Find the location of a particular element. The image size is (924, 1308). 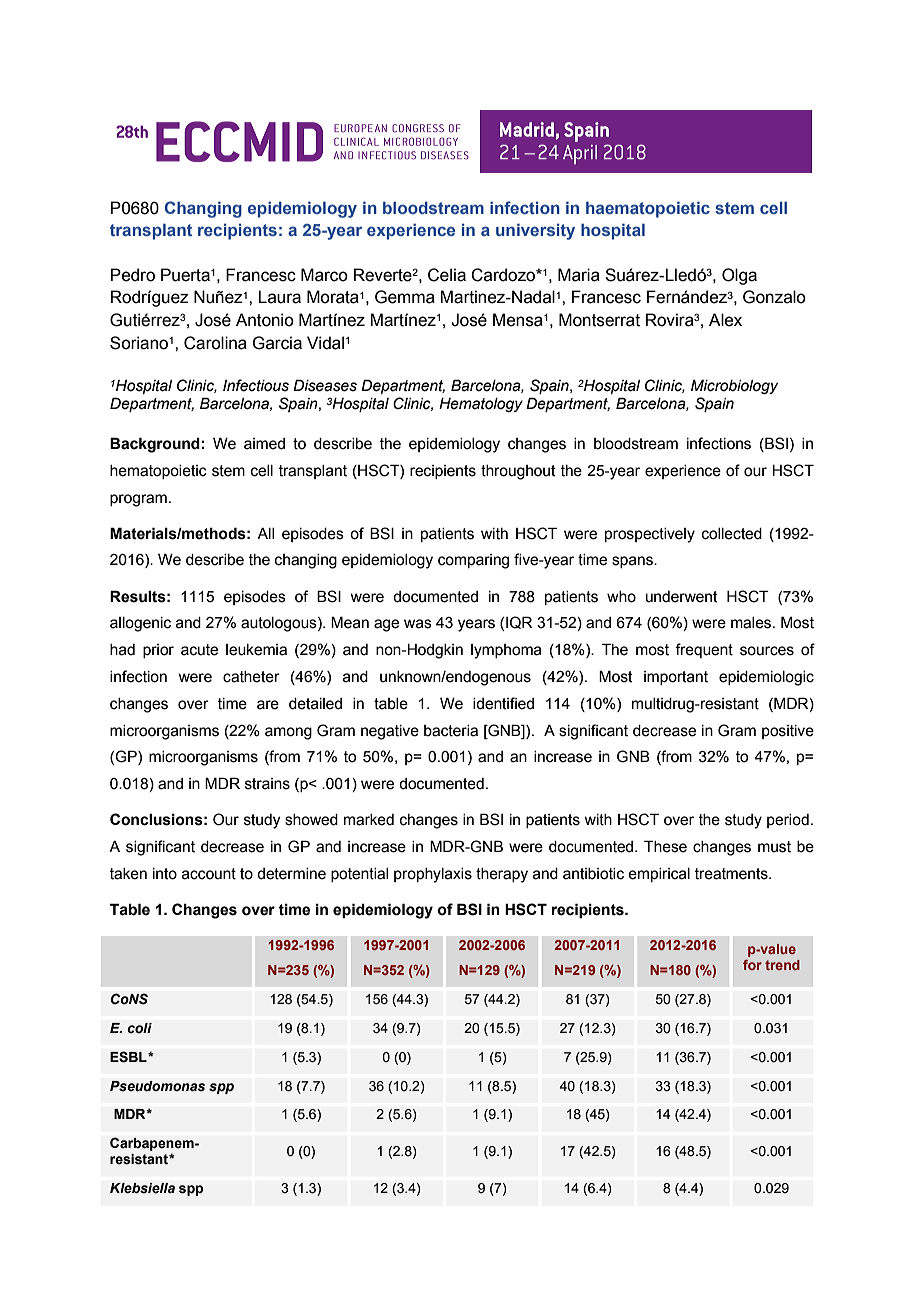

Celia is located at coordinates (447, 275).
